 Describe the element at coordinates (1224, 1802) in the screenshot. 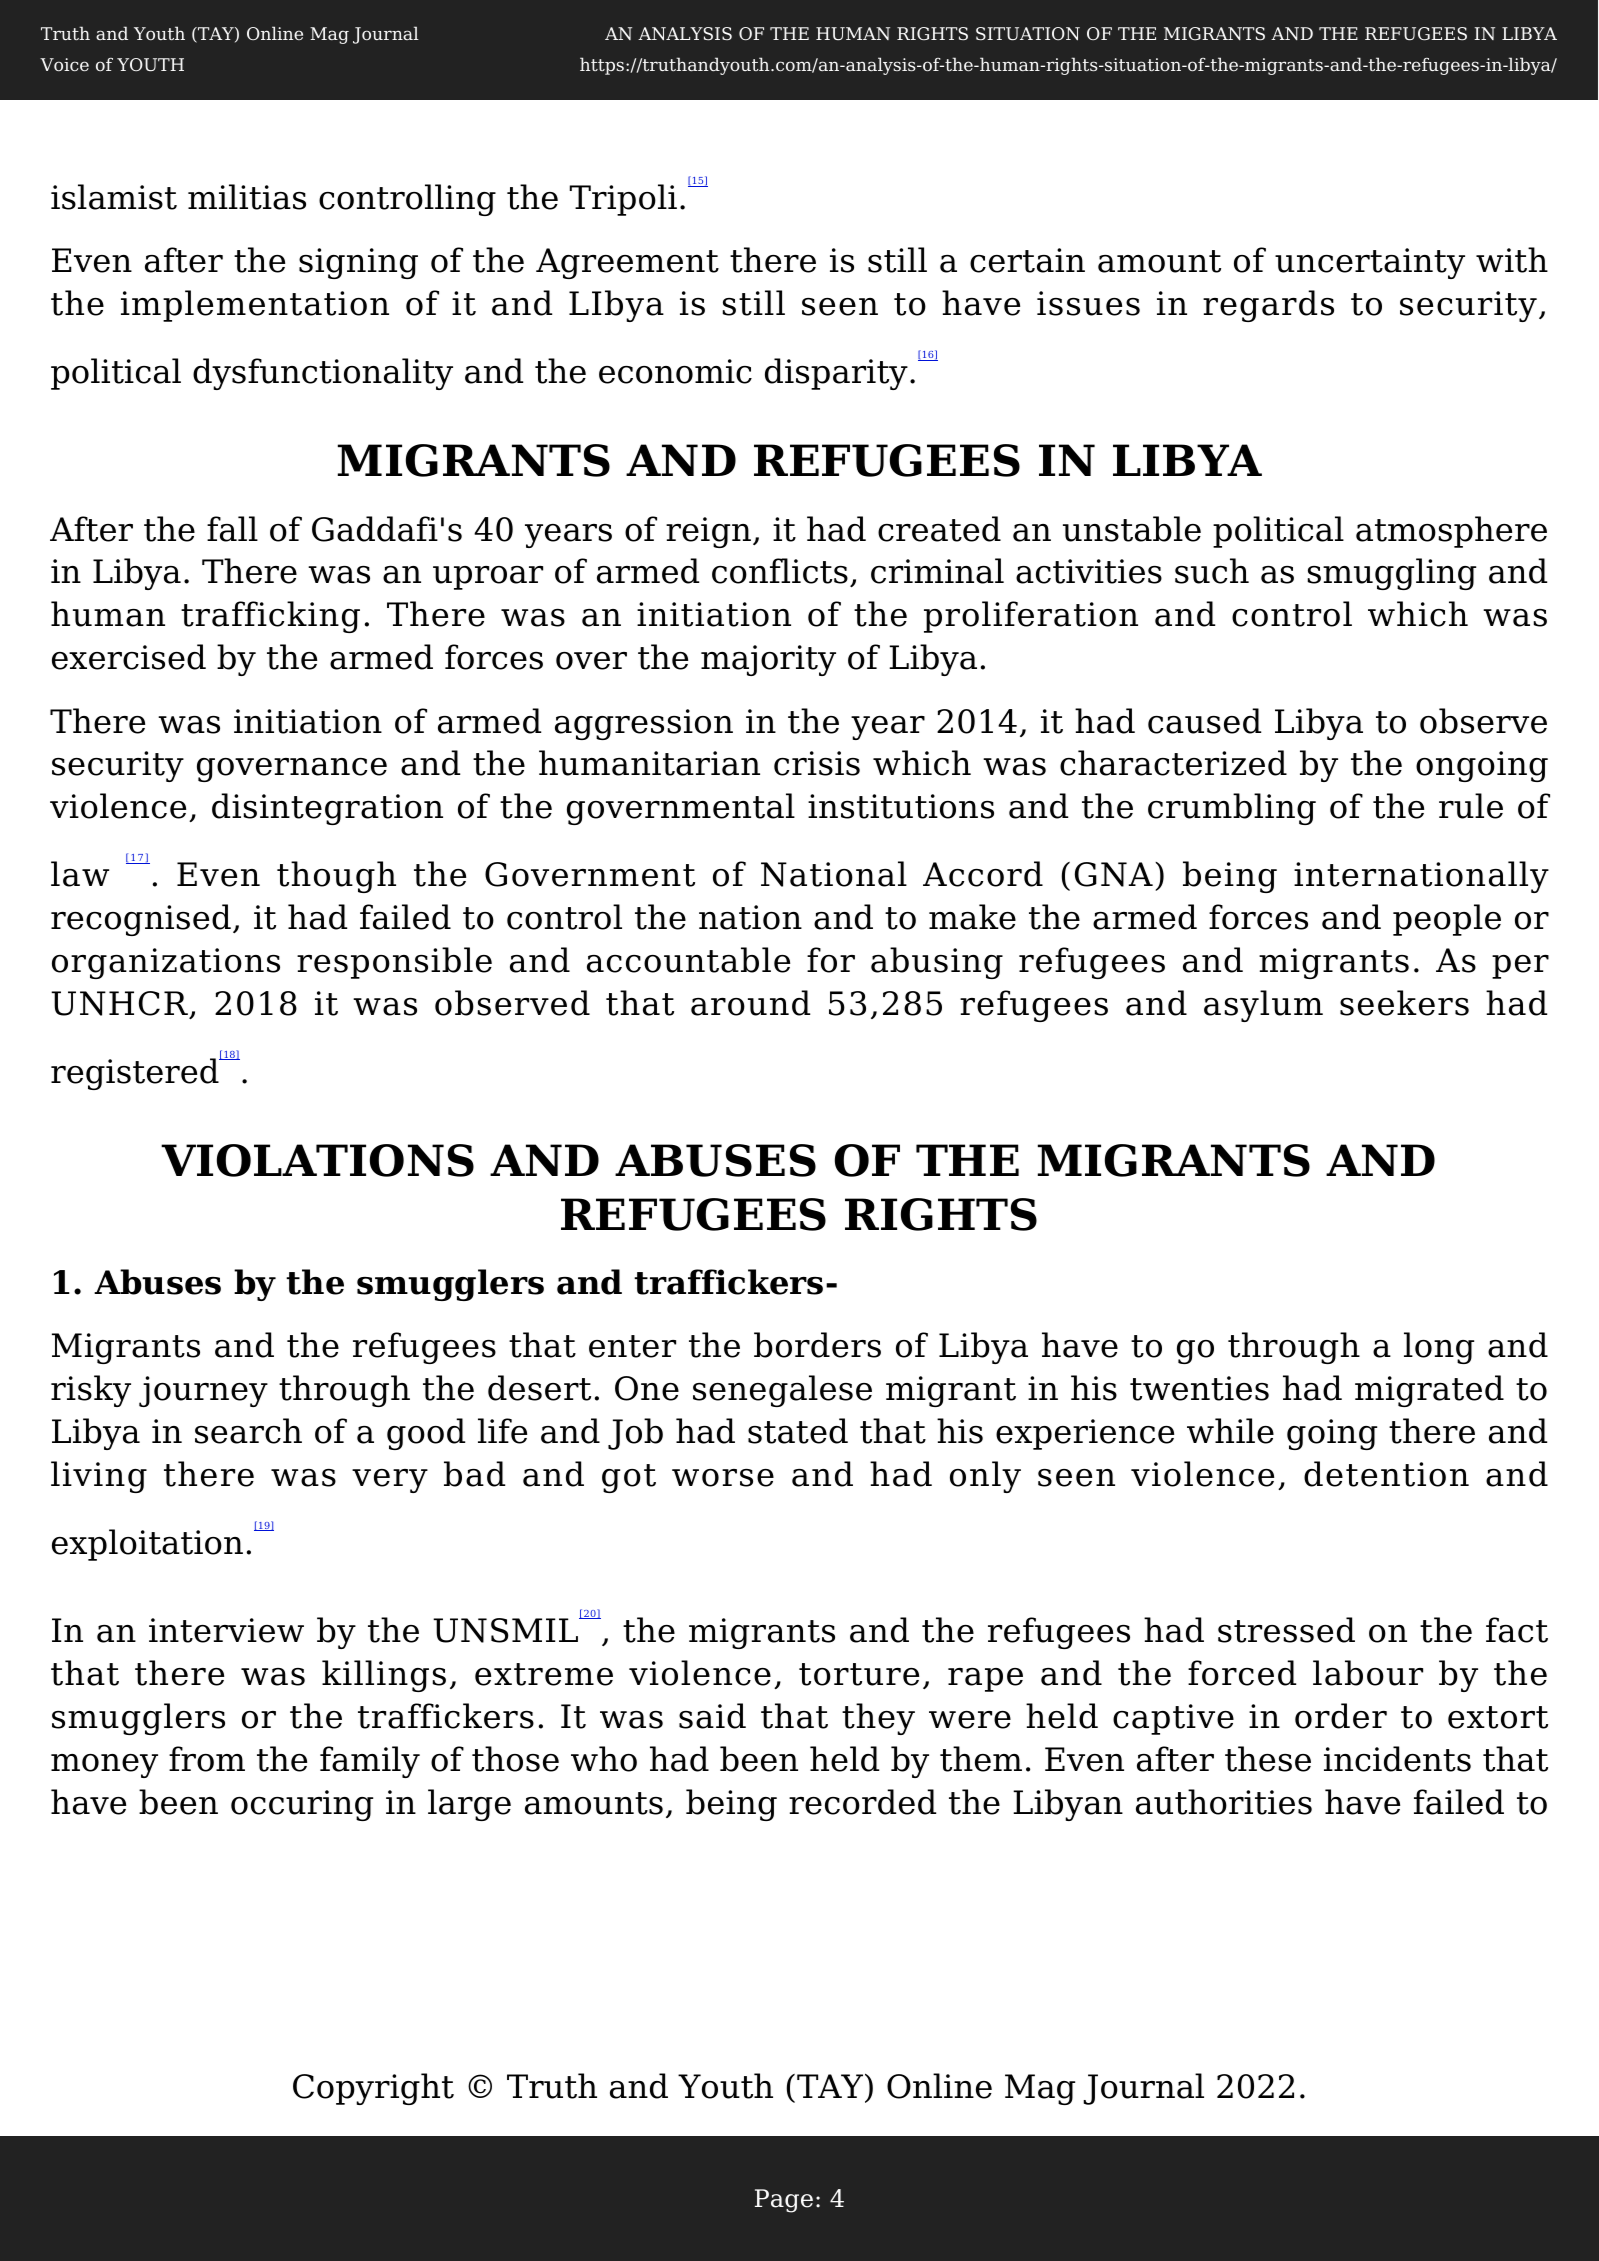

I see `authorities` at that location.
